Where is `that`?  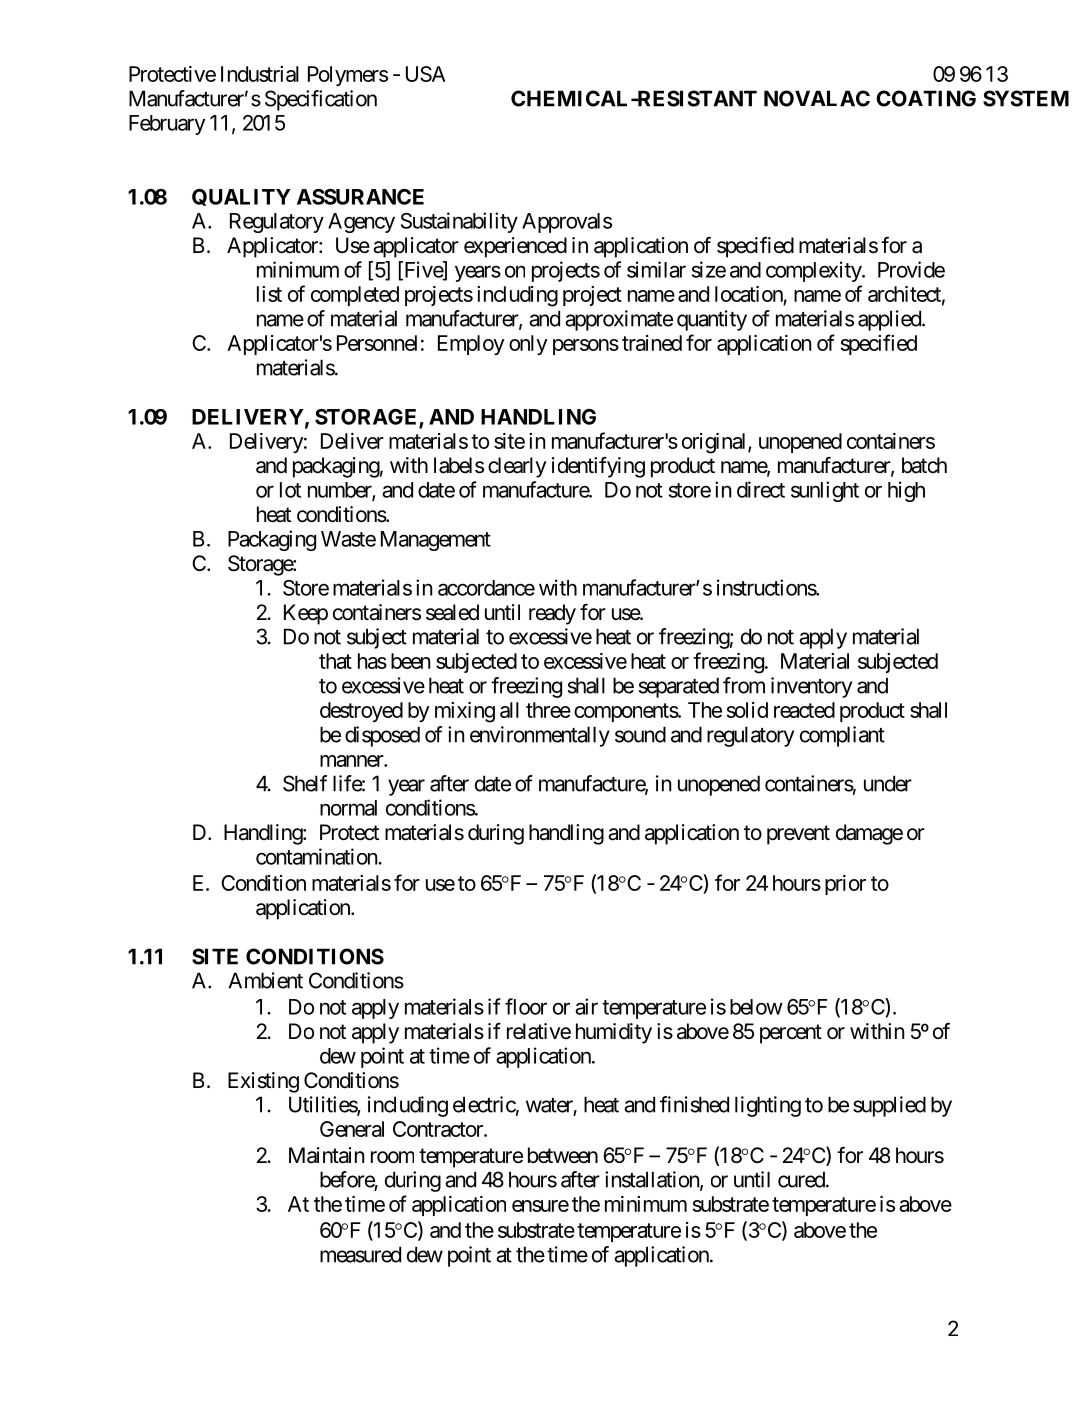 that is located at coordinates (335, 661).
